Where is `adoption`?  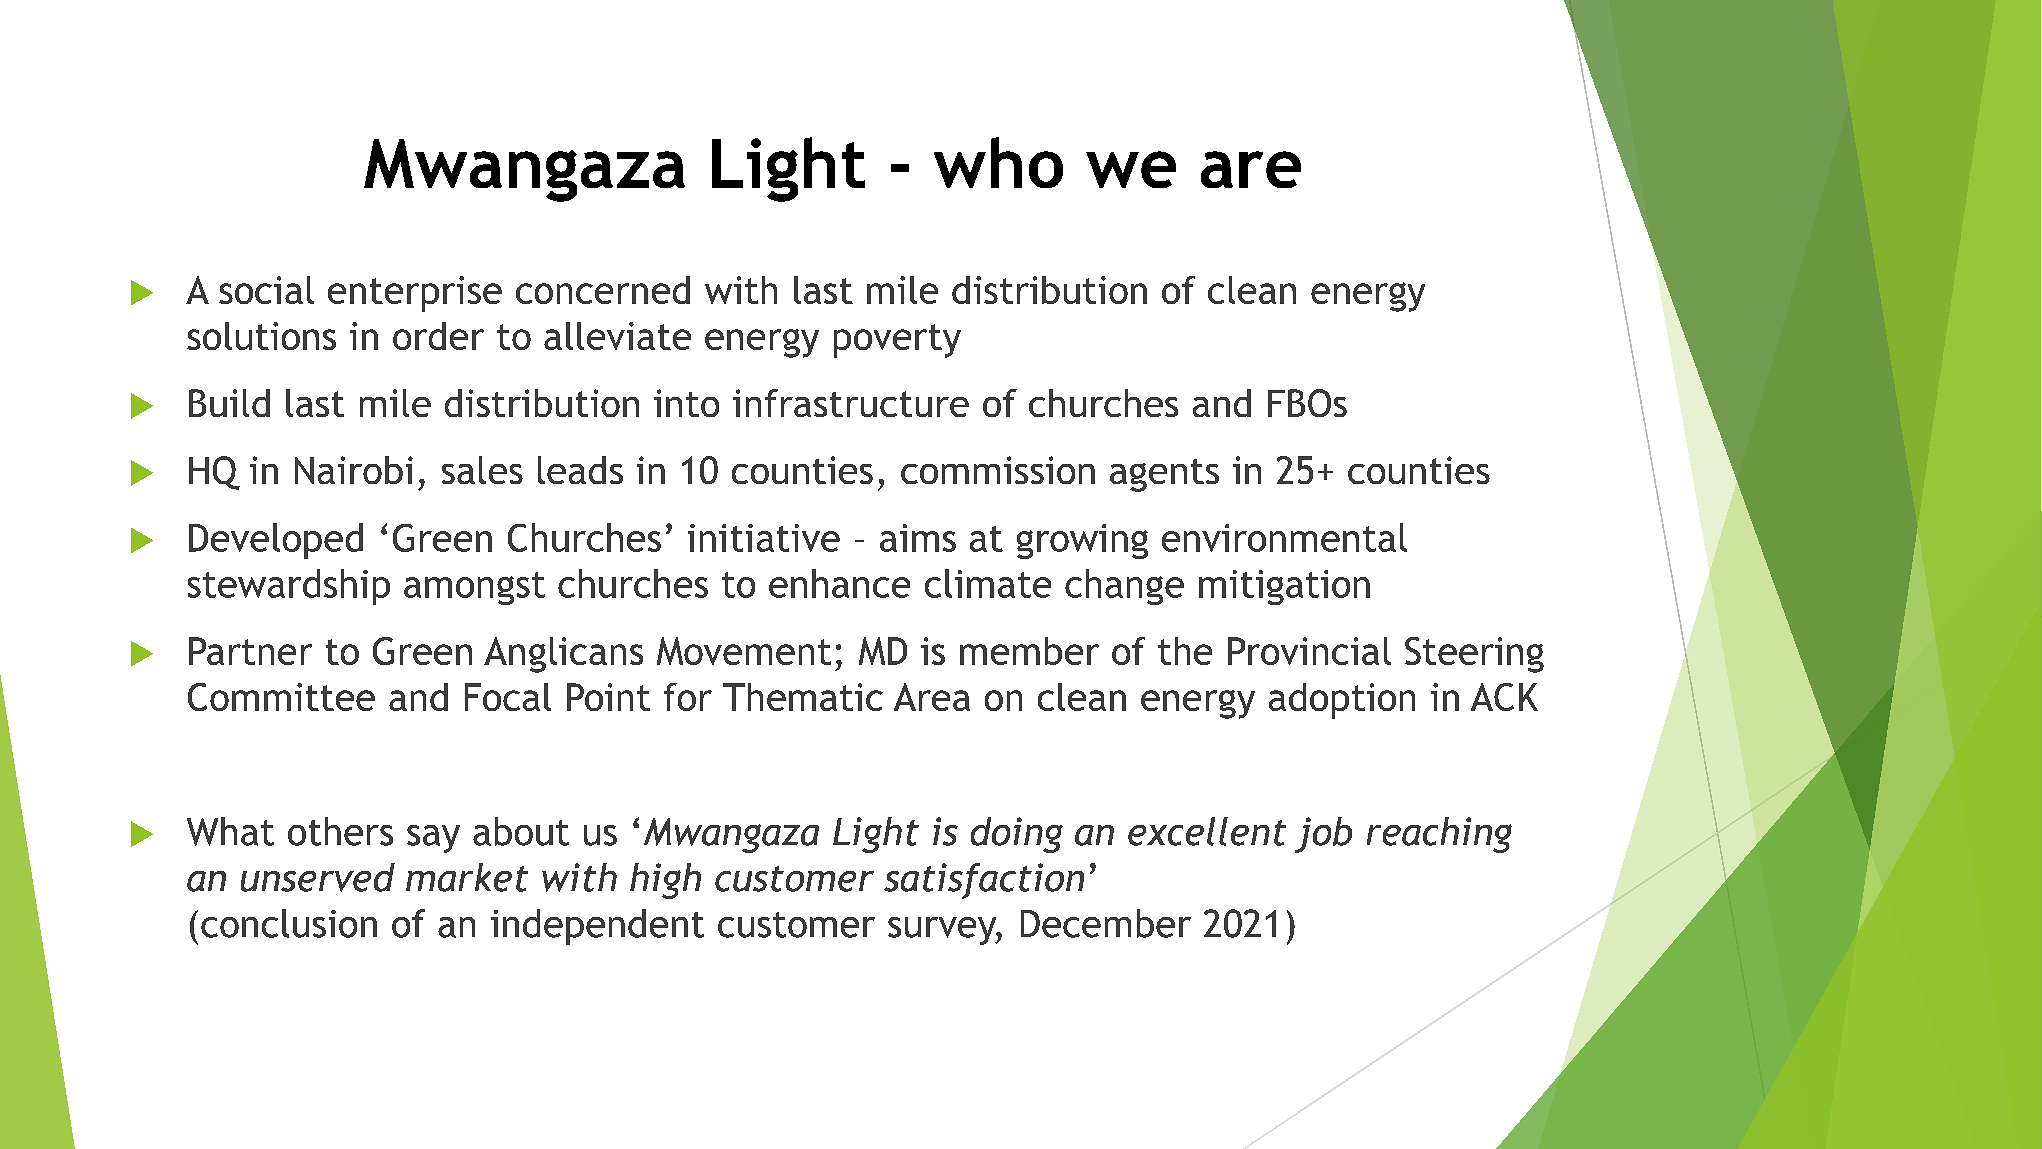
adoption is located at coordinates (1342, 701).
